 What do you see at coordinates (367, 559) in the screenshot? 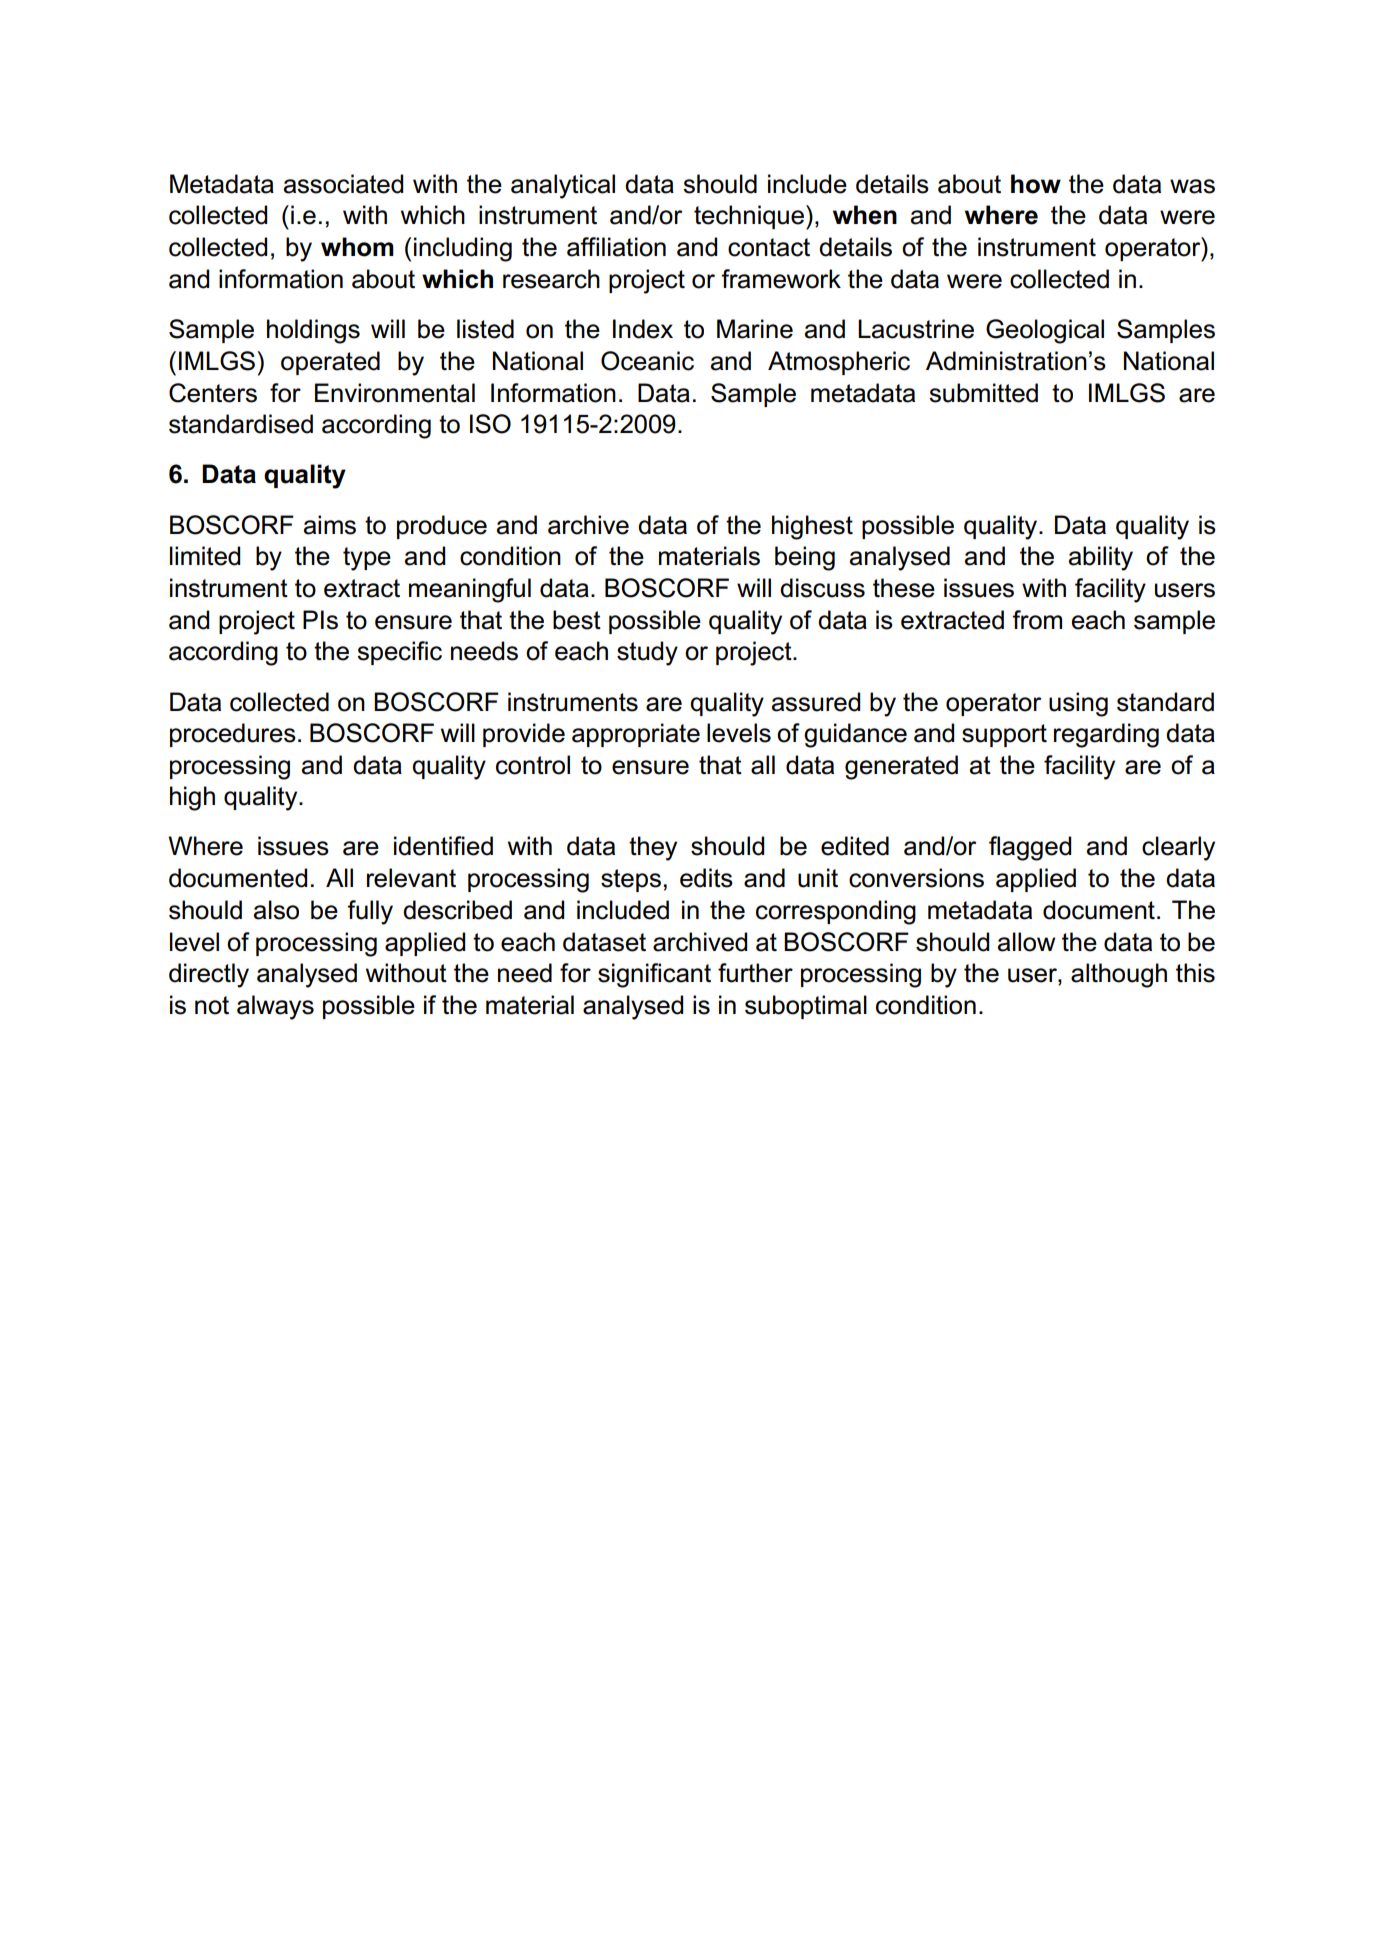
I see `type` at bounding box center [367, 559].
